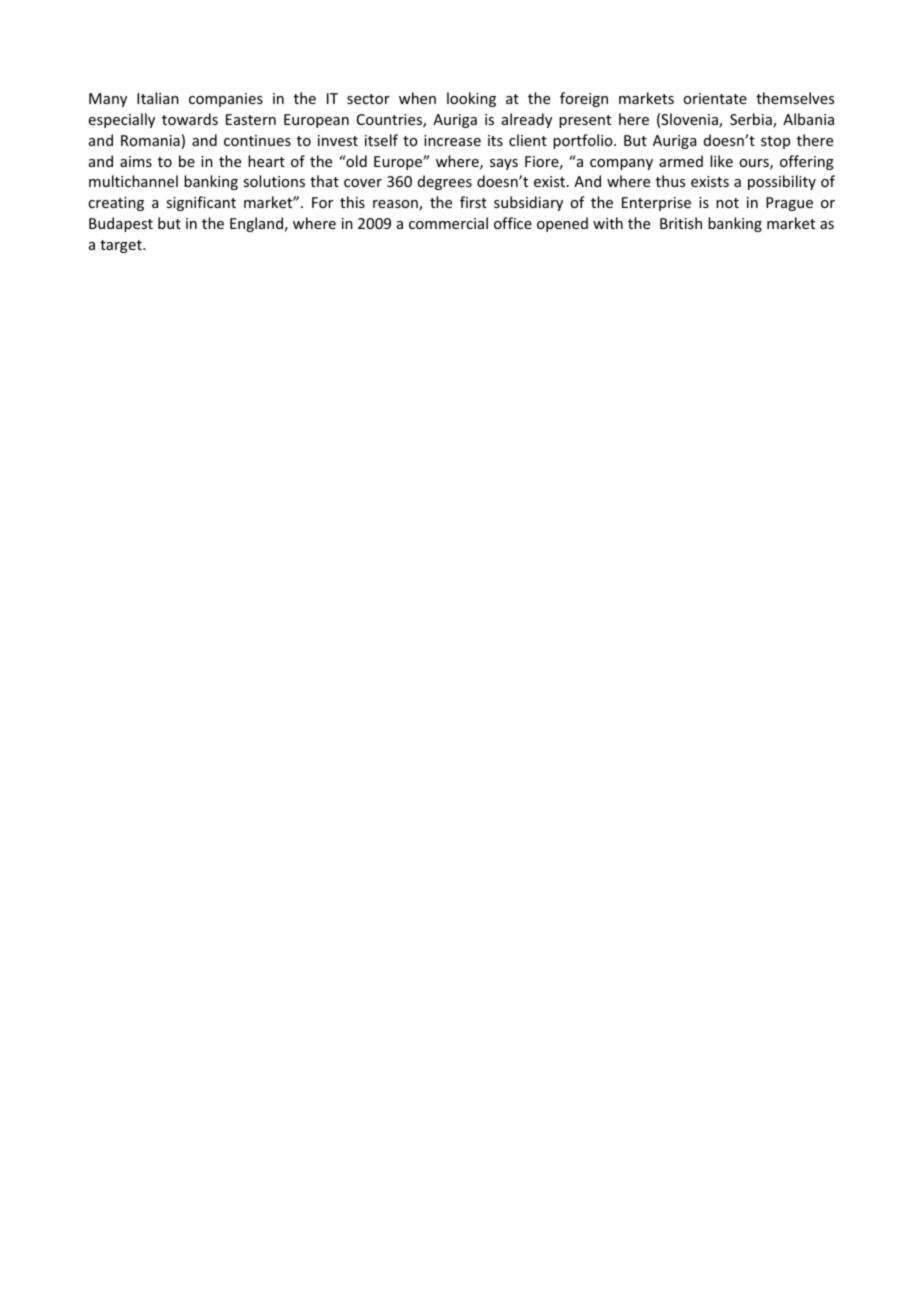 The width and height of the document is (924, 1308). What do you see at coordinates (715, 98) in the document?
I see `orientate` at bounding box center [715, 98].
